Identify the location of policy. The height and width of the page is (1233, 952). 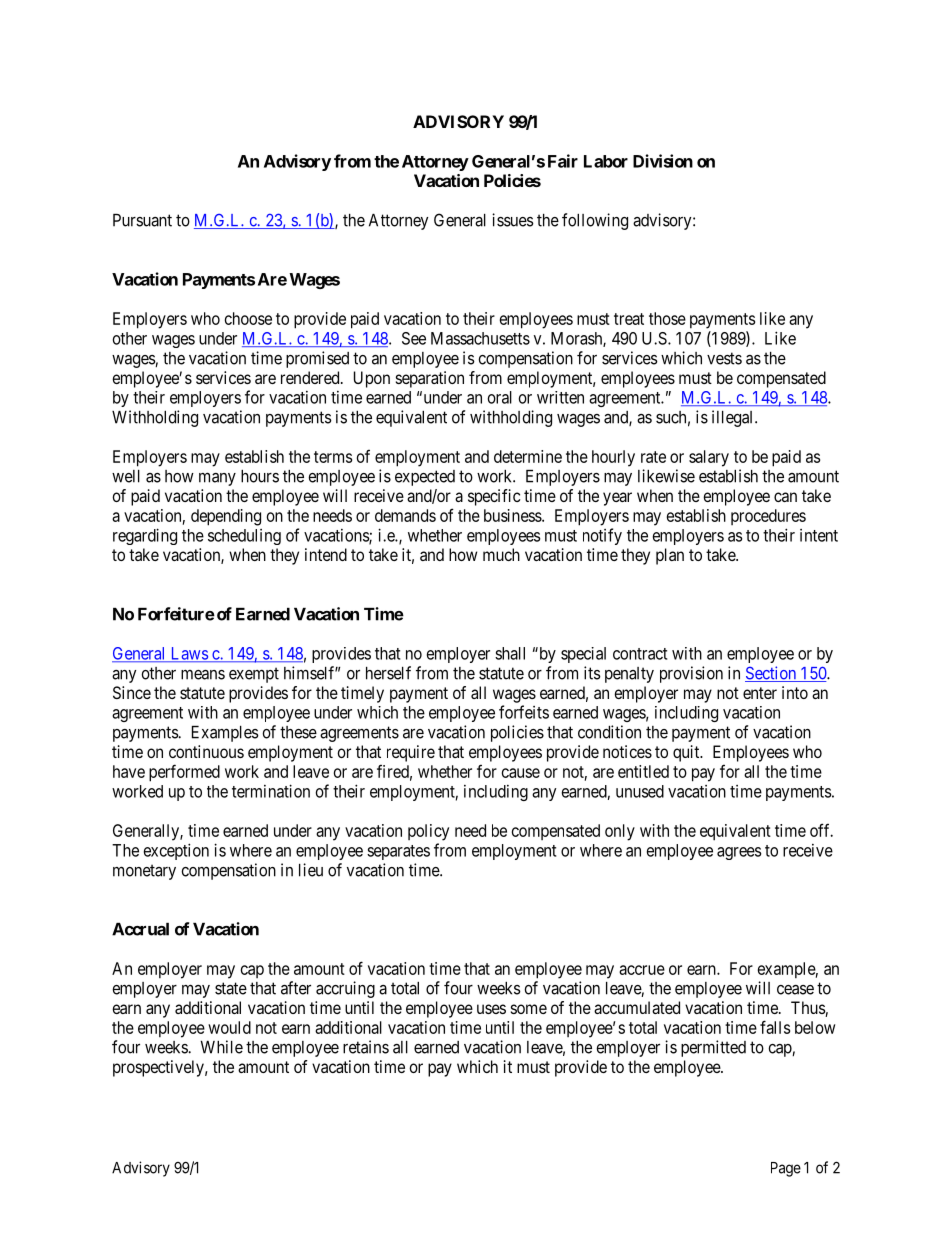
(428, 832).
